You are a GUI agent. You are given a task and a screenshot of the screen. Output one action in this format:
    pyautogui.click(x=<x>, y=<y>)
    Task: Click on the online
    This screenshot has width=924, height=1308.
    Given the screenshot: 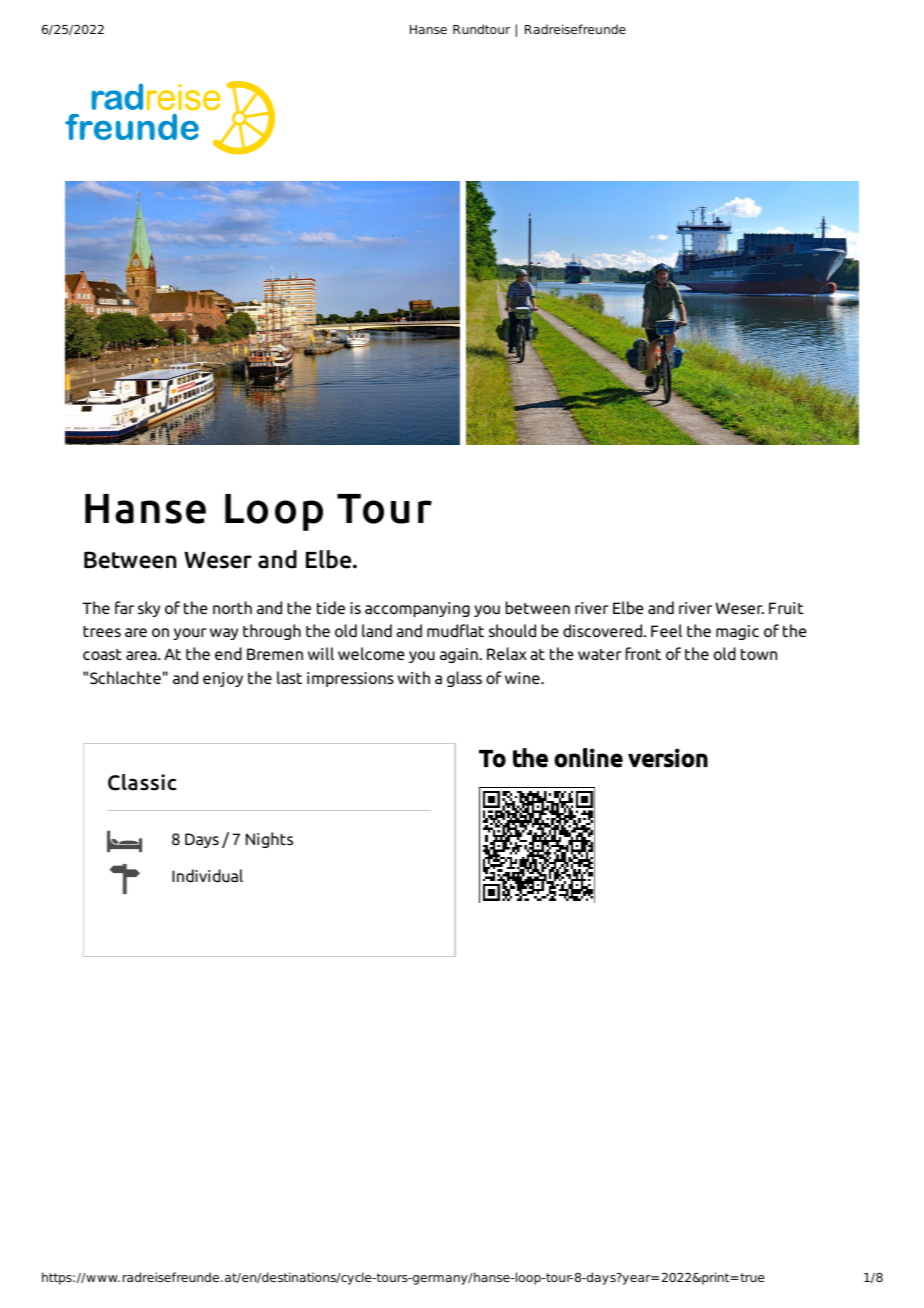 What is the action you would take?
    pyautogui.click(x=588, y=758)
